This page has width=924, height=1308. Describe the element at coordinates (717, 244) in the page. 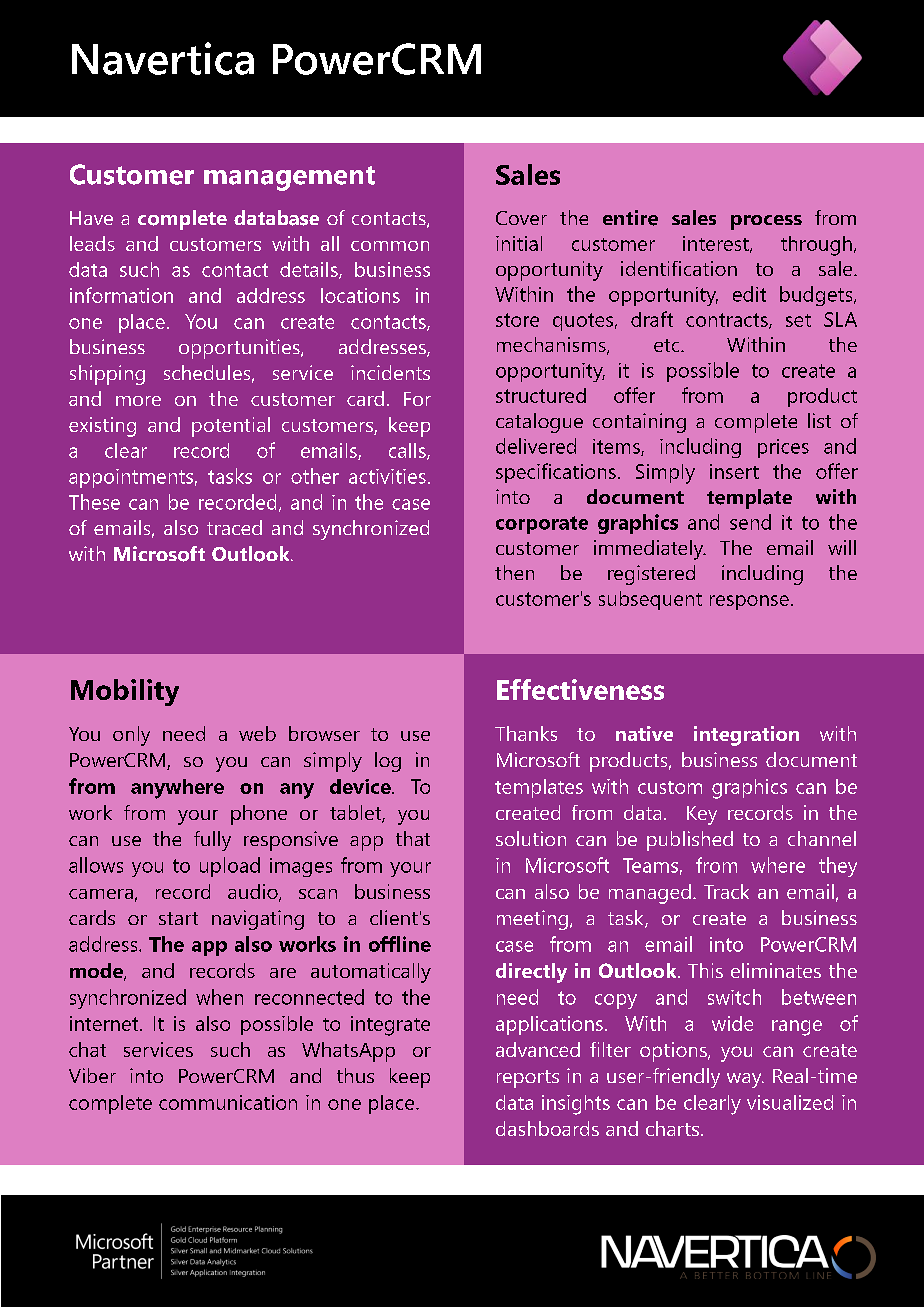

I see `interest` at that location.
